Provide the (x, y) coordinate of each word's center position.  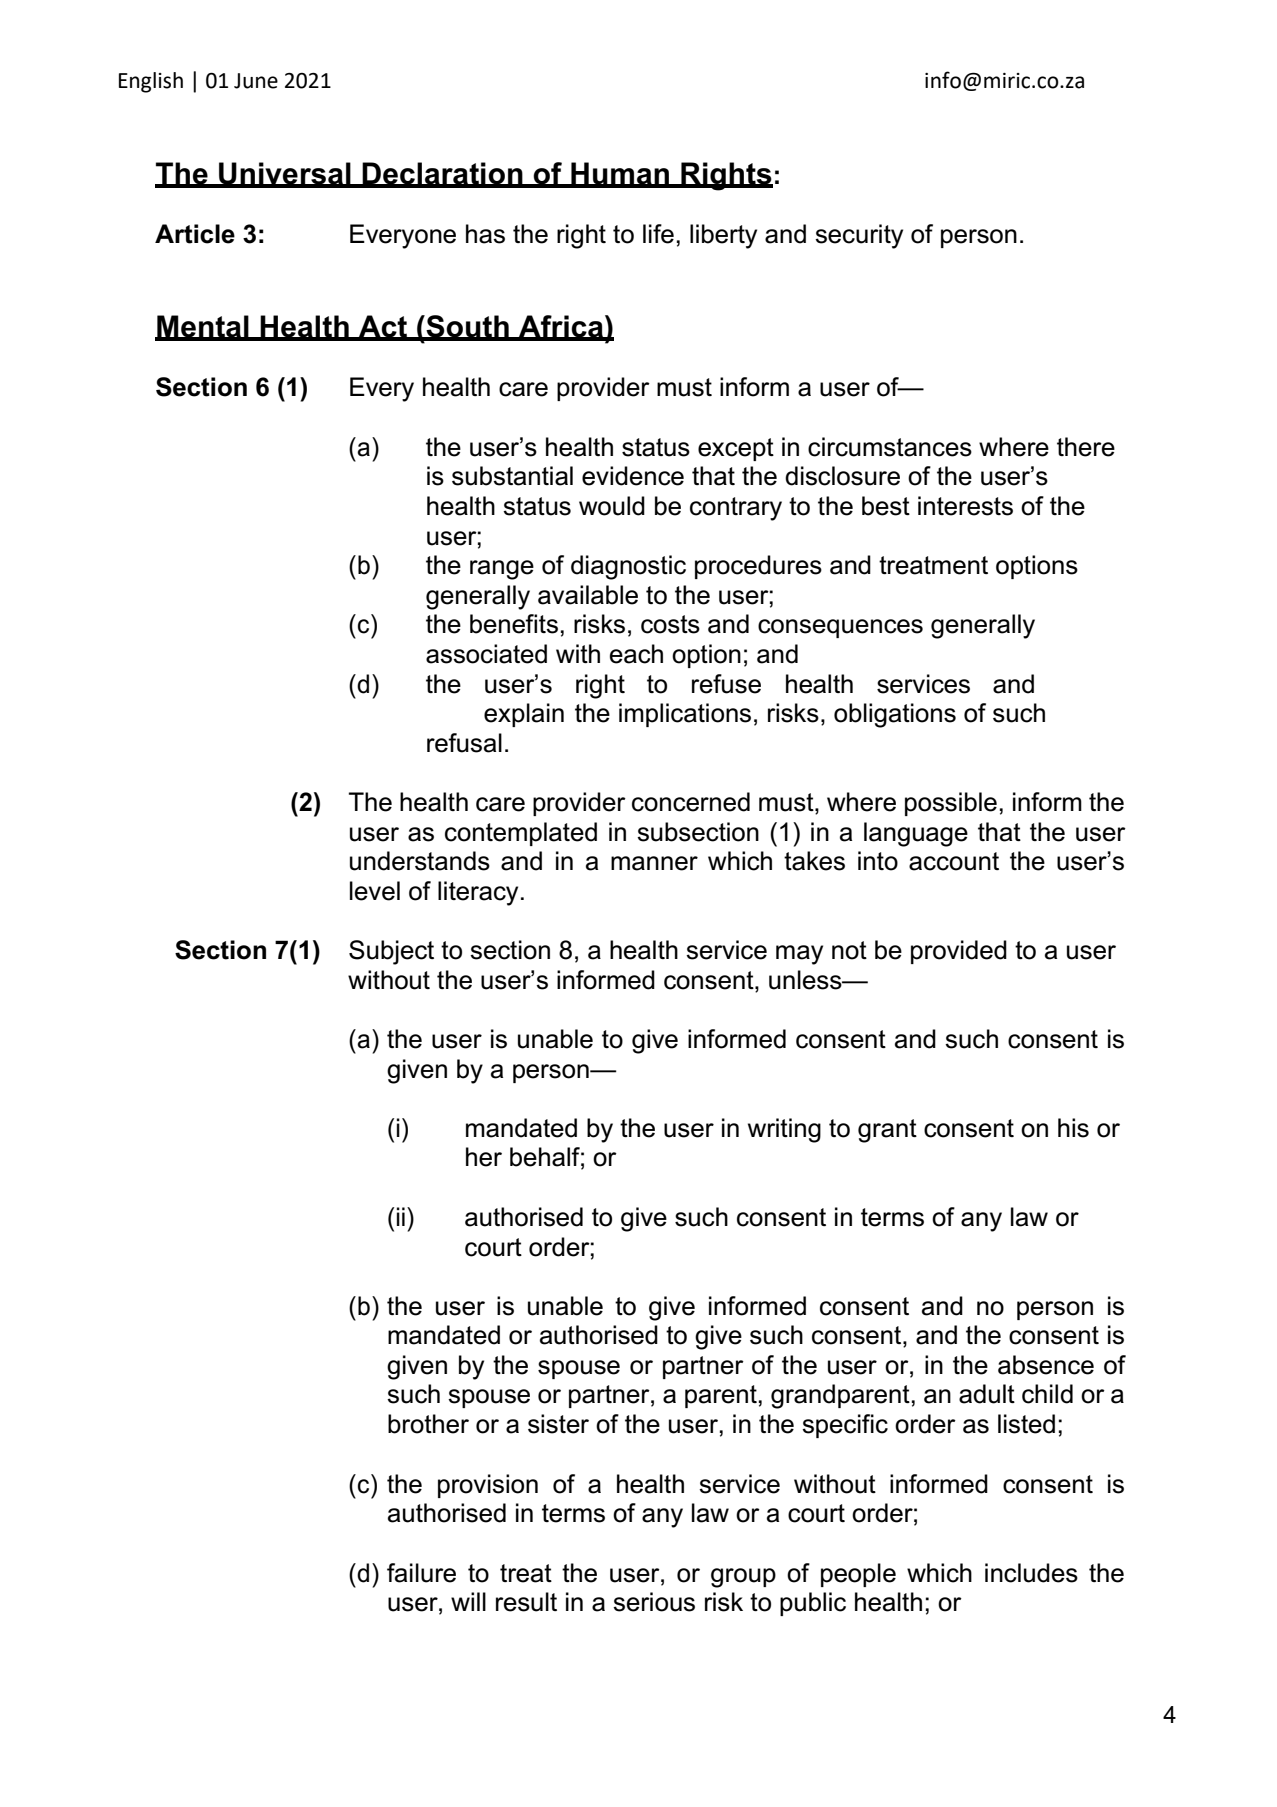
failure (421, 1573)
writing (784, 1130)
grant (887, 1131)
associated (486, 654)
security (859, 236)
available (588, 595)
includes (1031, 1573)
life (658, 234)
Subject (391, 952)
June (256, 81)
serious (654, 1602)
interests (965, 506)
